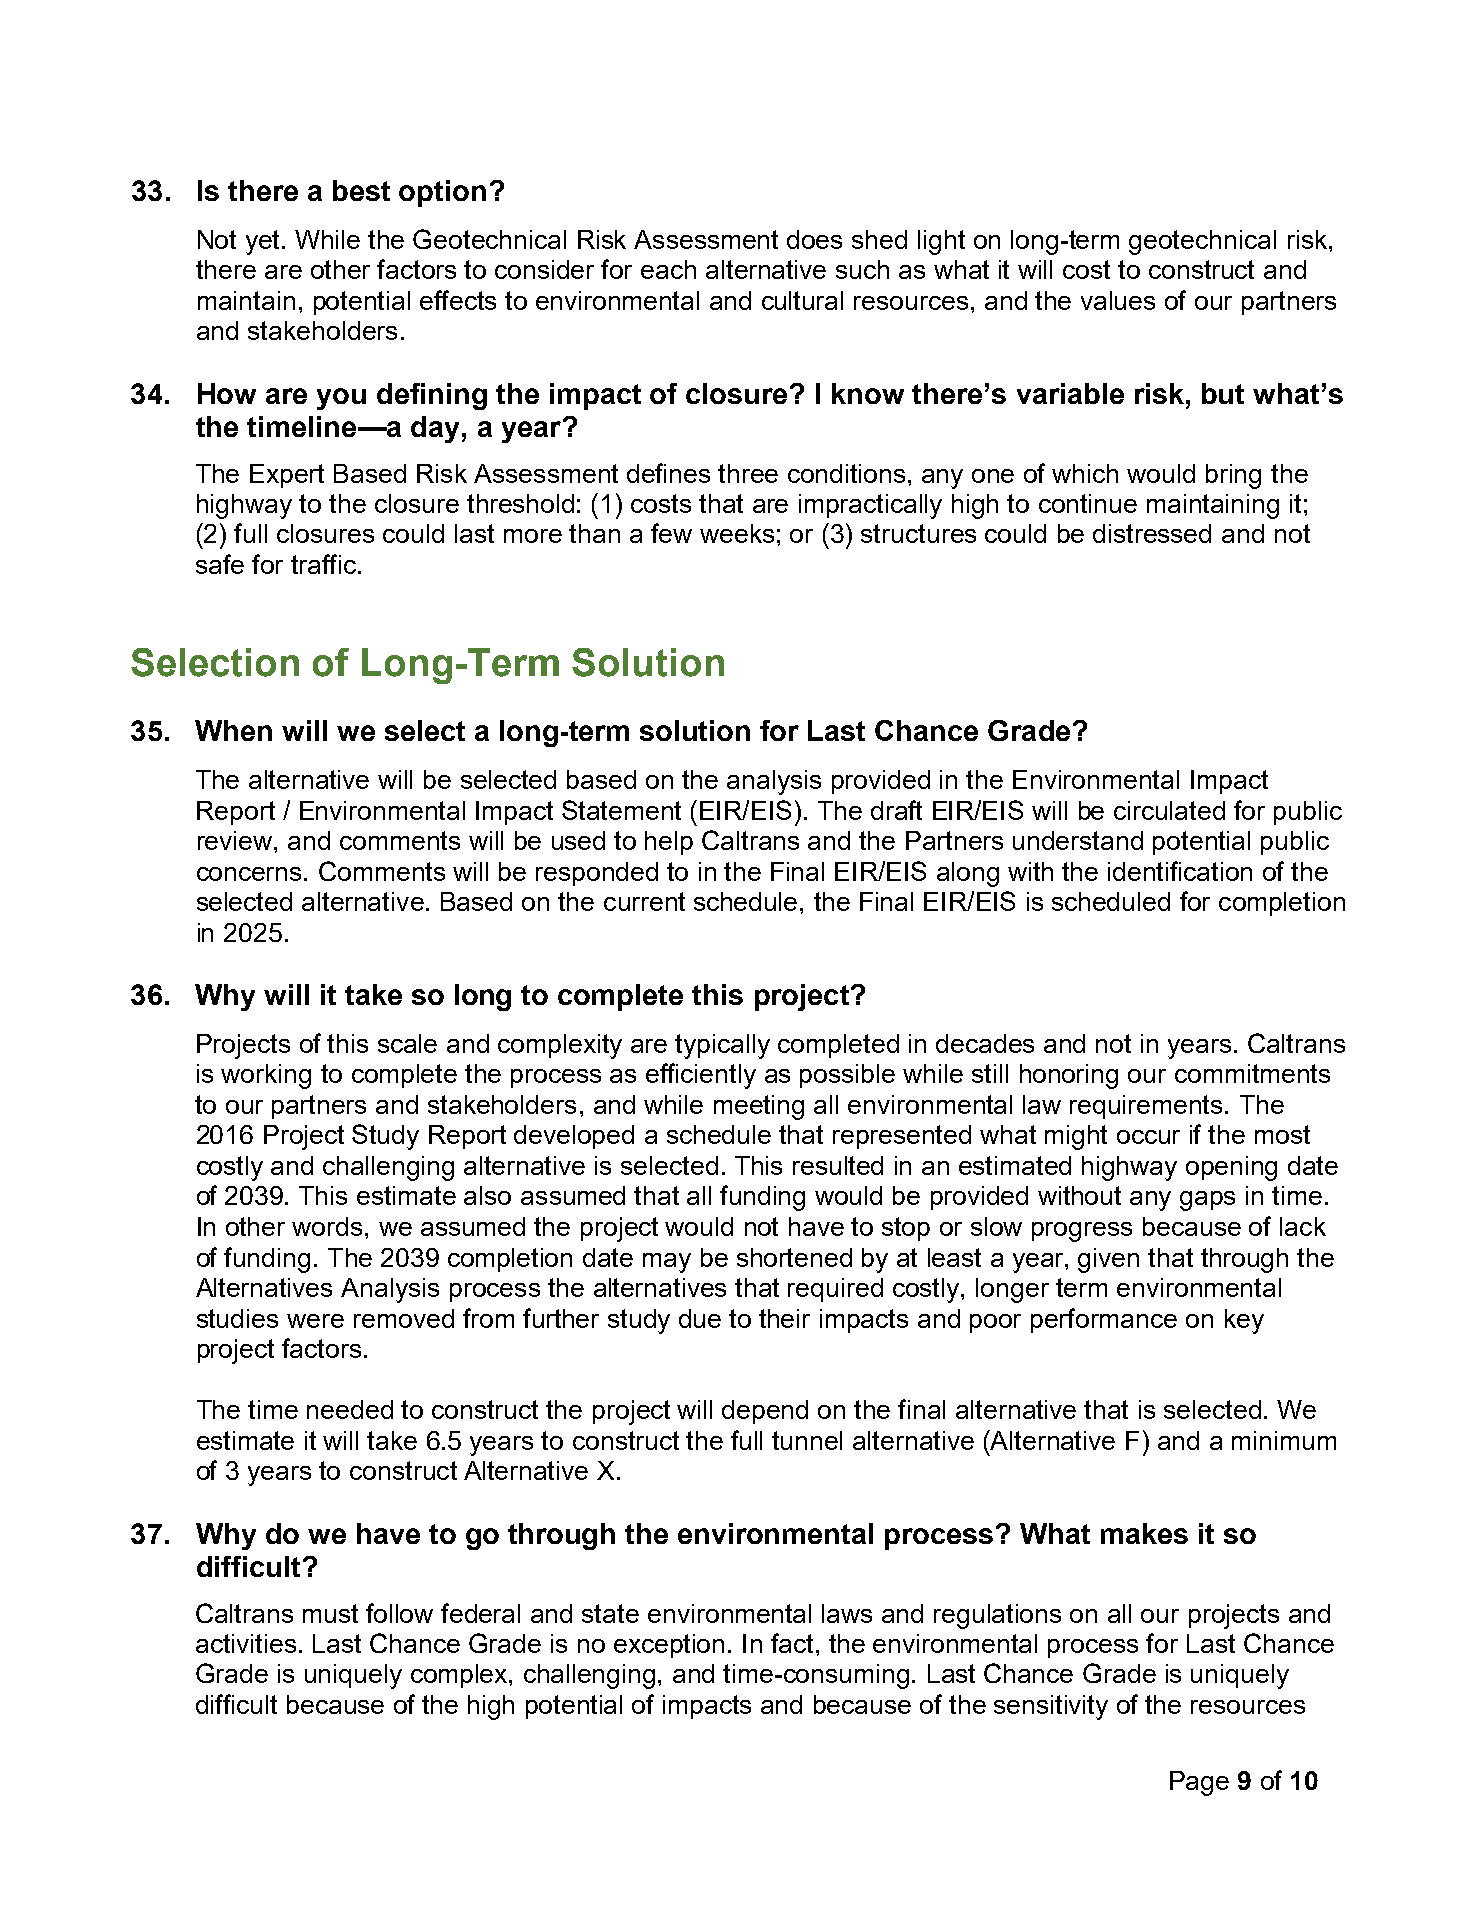 This screenshot has width=1477, height=1912. Describe the element at coordinates (814, 239) in the screenshot. I see `does` at that location.
